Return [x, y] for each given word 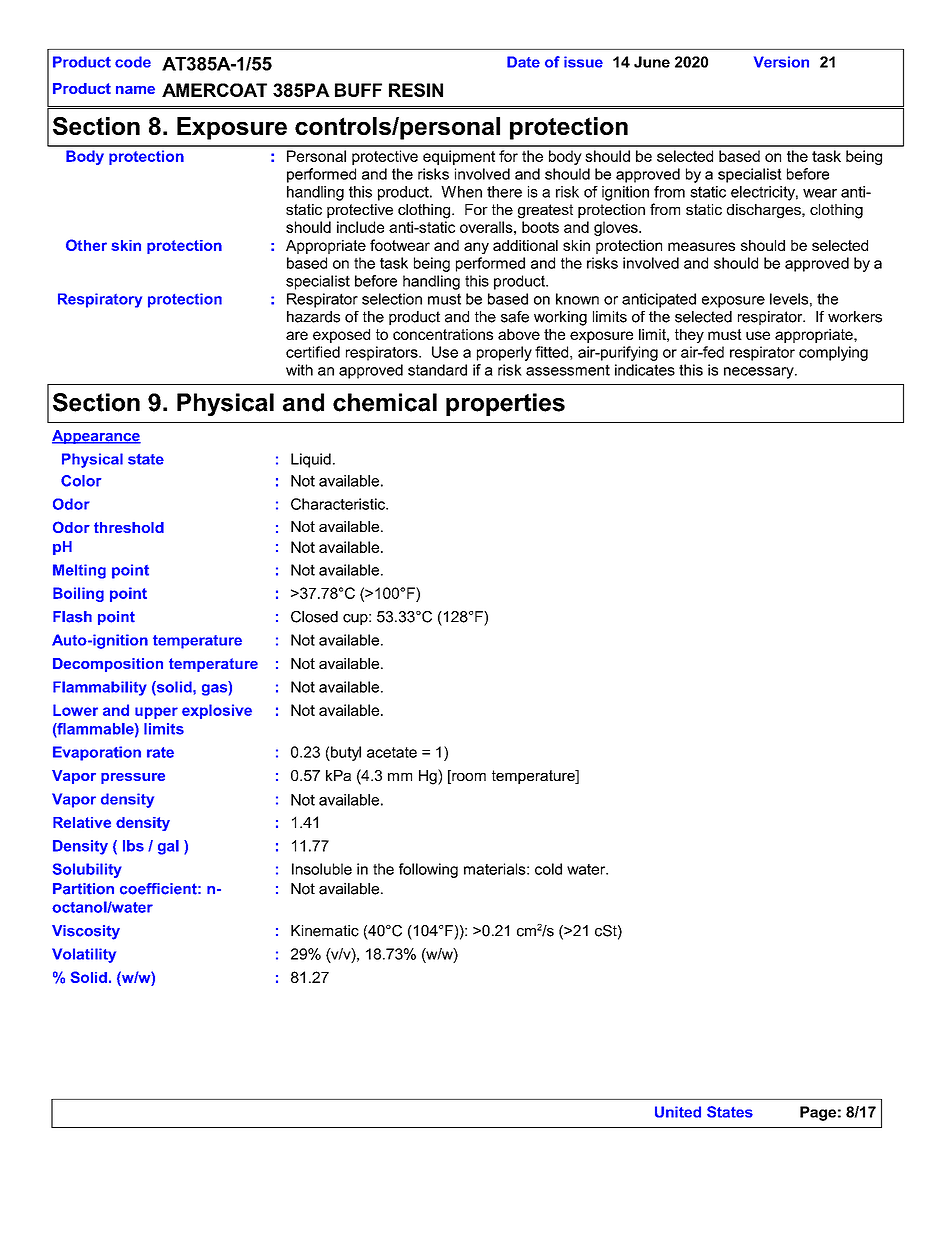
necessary [760, 373]
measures [701, 246]
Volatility [84, 955]
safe [515, 317]
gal [168, 847]
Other [86, 245]
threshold [129, 527]
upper [156, 713]
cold [548, 869]
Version [781, 62]
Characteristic [339, 504]
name [135, 90]
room [468, 777]
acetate [392, 752]
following [428, 870]
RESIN [416, 90]
